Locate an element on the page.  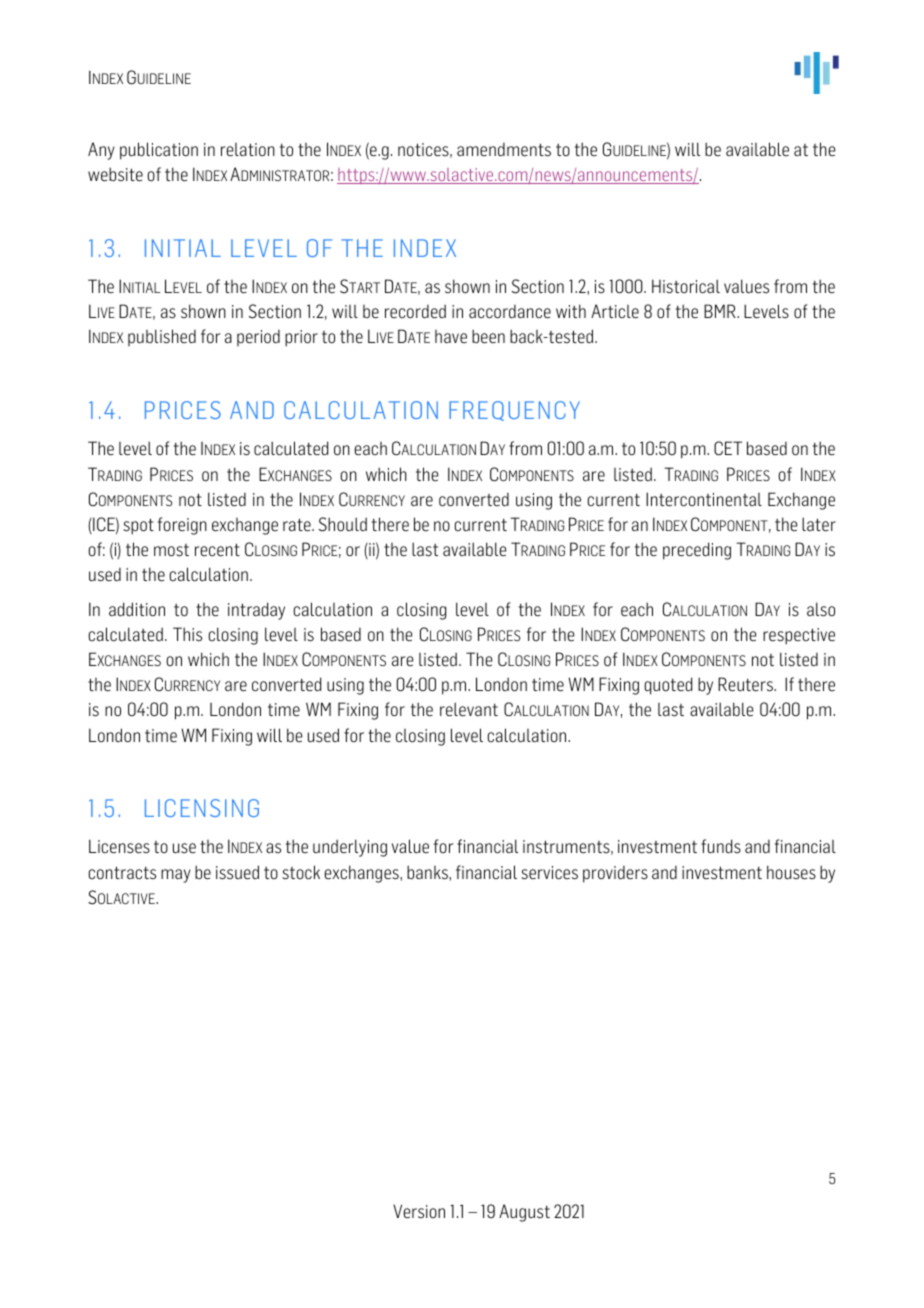
publication is located at coordinates (159, 151).
